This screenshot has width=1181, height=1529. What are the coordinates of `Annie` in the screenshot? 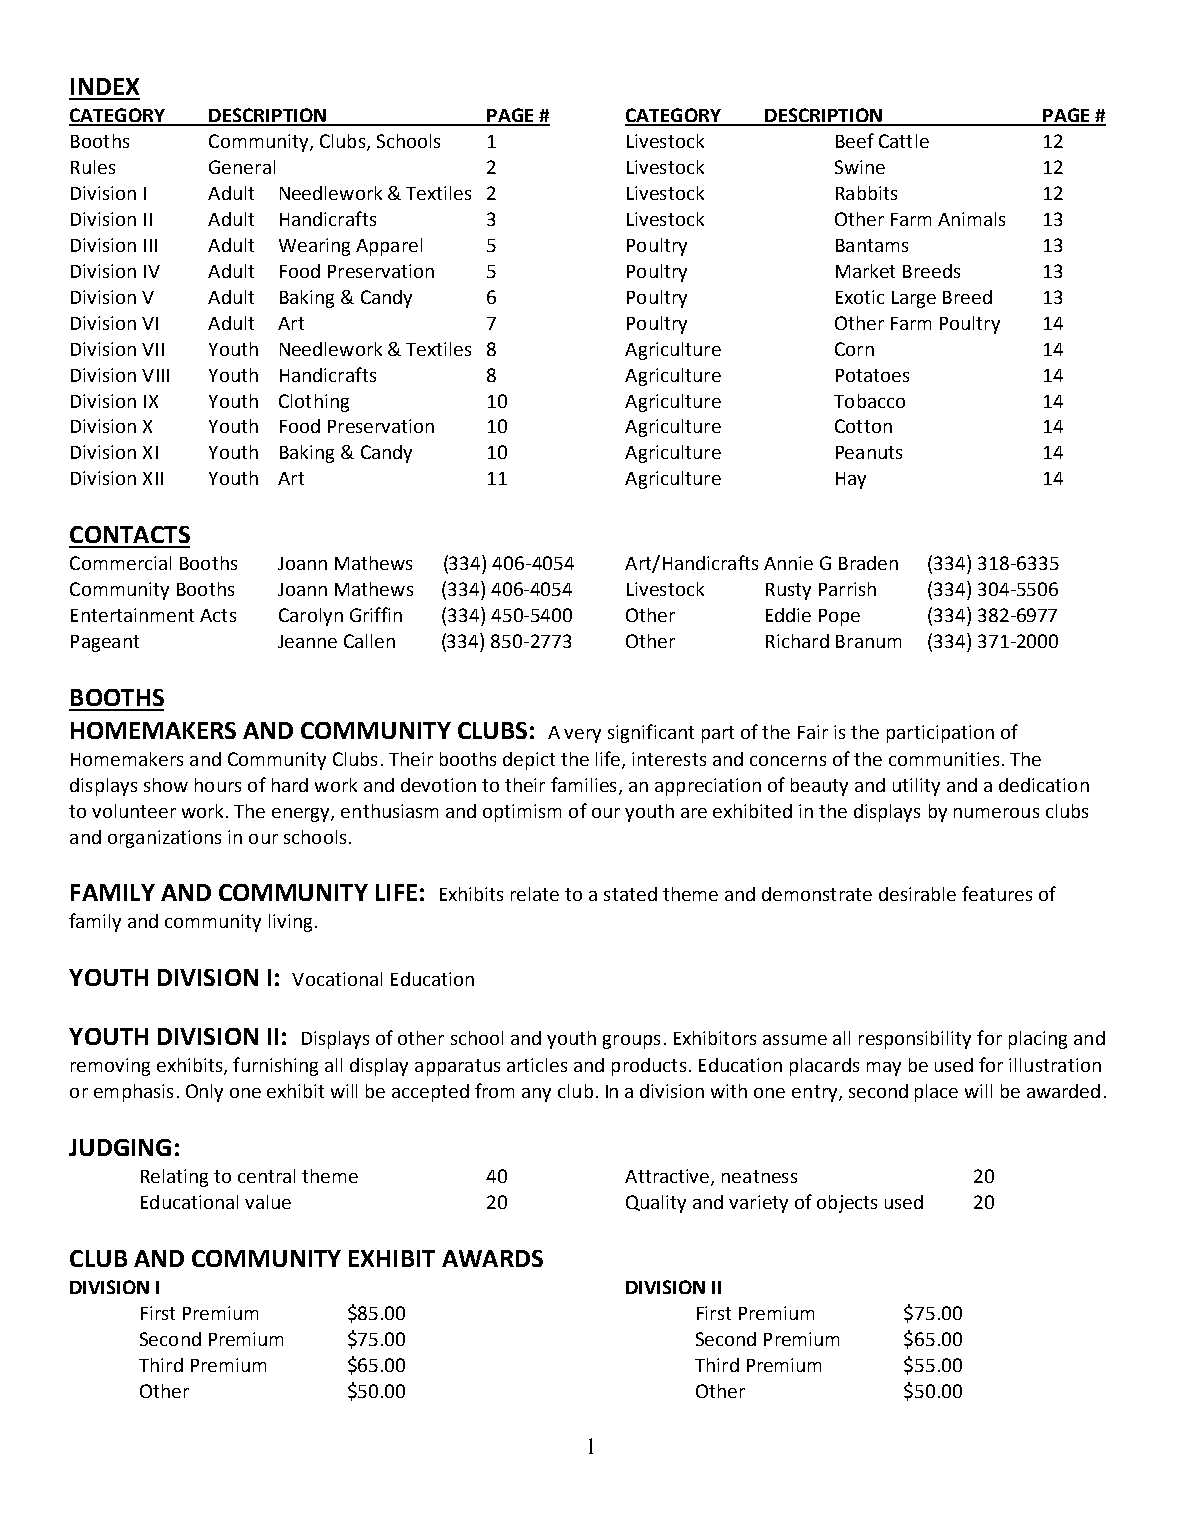 It's located at (788, 563).
